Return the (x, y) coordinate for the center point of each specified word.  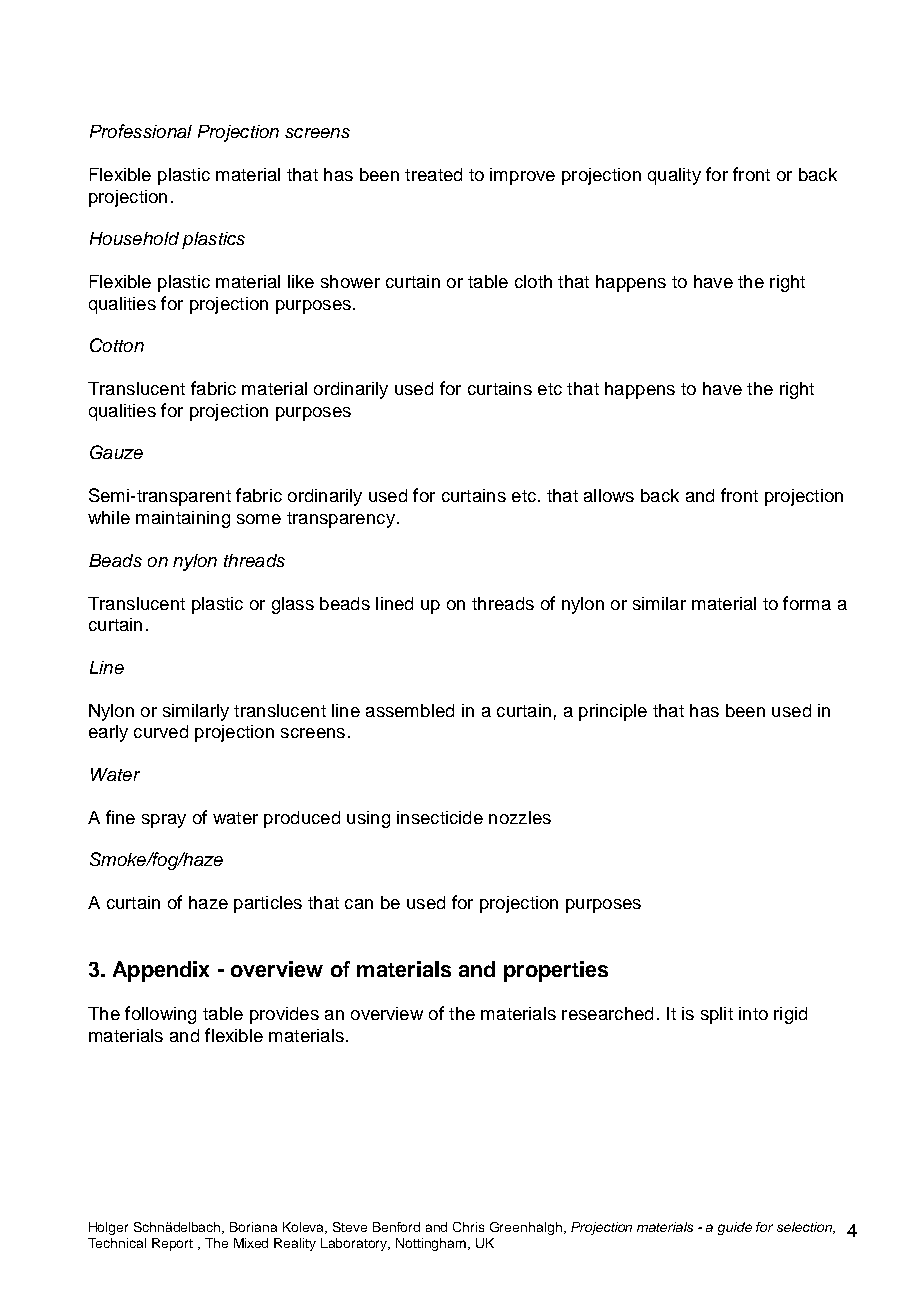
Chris (468, 1227)
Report (172, 1244)
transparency (341, 520)
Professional (141, 131)
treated (433, 174)
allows (609, 495)
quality (674, 176)
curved (161, 731)
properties (556, 971)
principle (613, 712)
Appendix (161, 971)
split (717, 1015)
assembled (410, 710)
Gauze (116, 452)
